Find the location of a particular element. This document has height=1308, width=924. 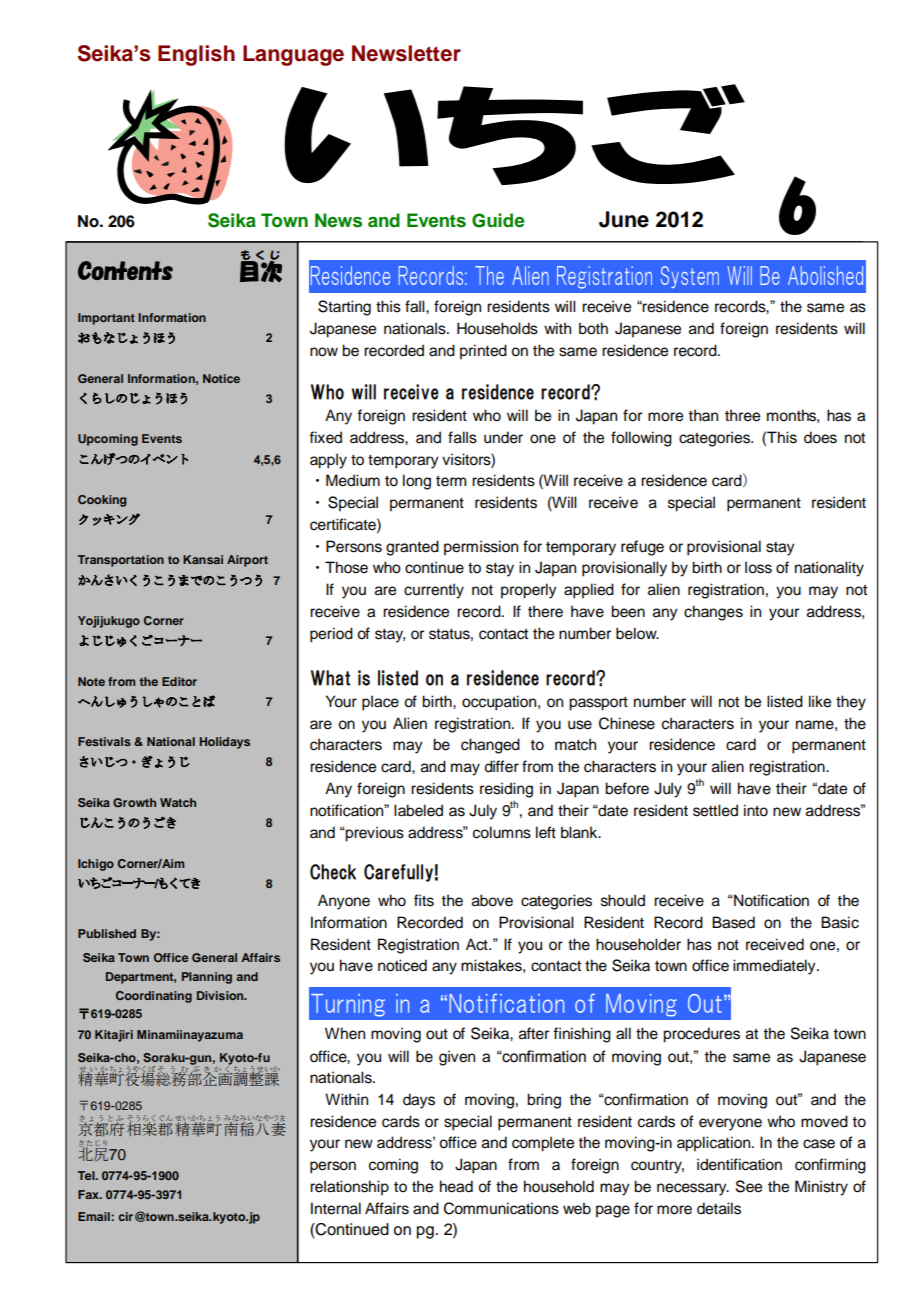

Fax is located at coordinates (89, 1194).
